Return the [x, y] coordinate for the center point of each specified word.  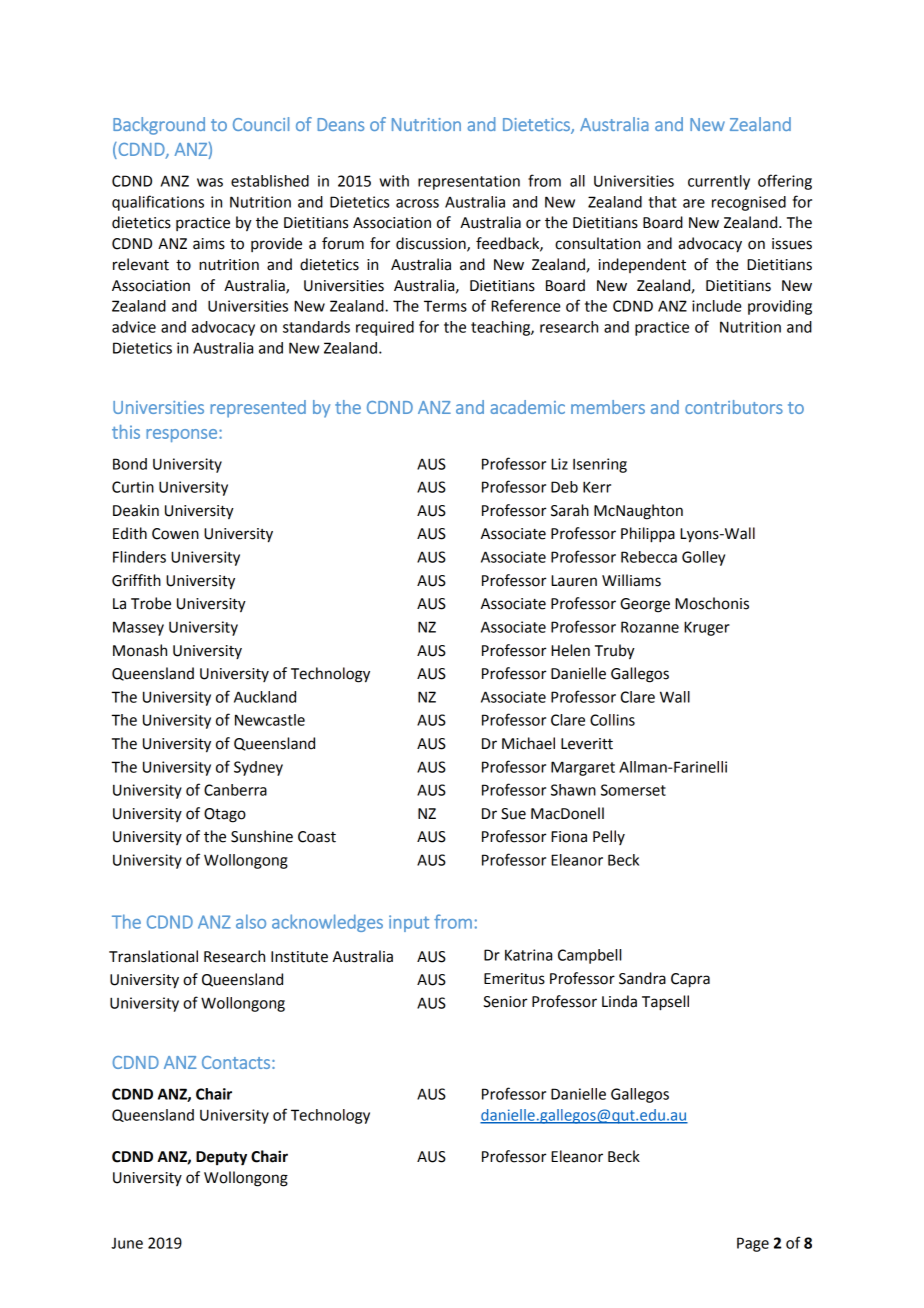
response [181, 435]
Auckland [265, 697]
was [210, 182]
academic [527, 407]
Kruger [707, 628]
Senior [505, 1002]
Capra [690, 980]
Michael [528, 743]
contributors [734, 407]
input [409, 923]
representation [469, 182]
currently [719, 182]
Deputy [221, 1158]
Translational [153, 956]
